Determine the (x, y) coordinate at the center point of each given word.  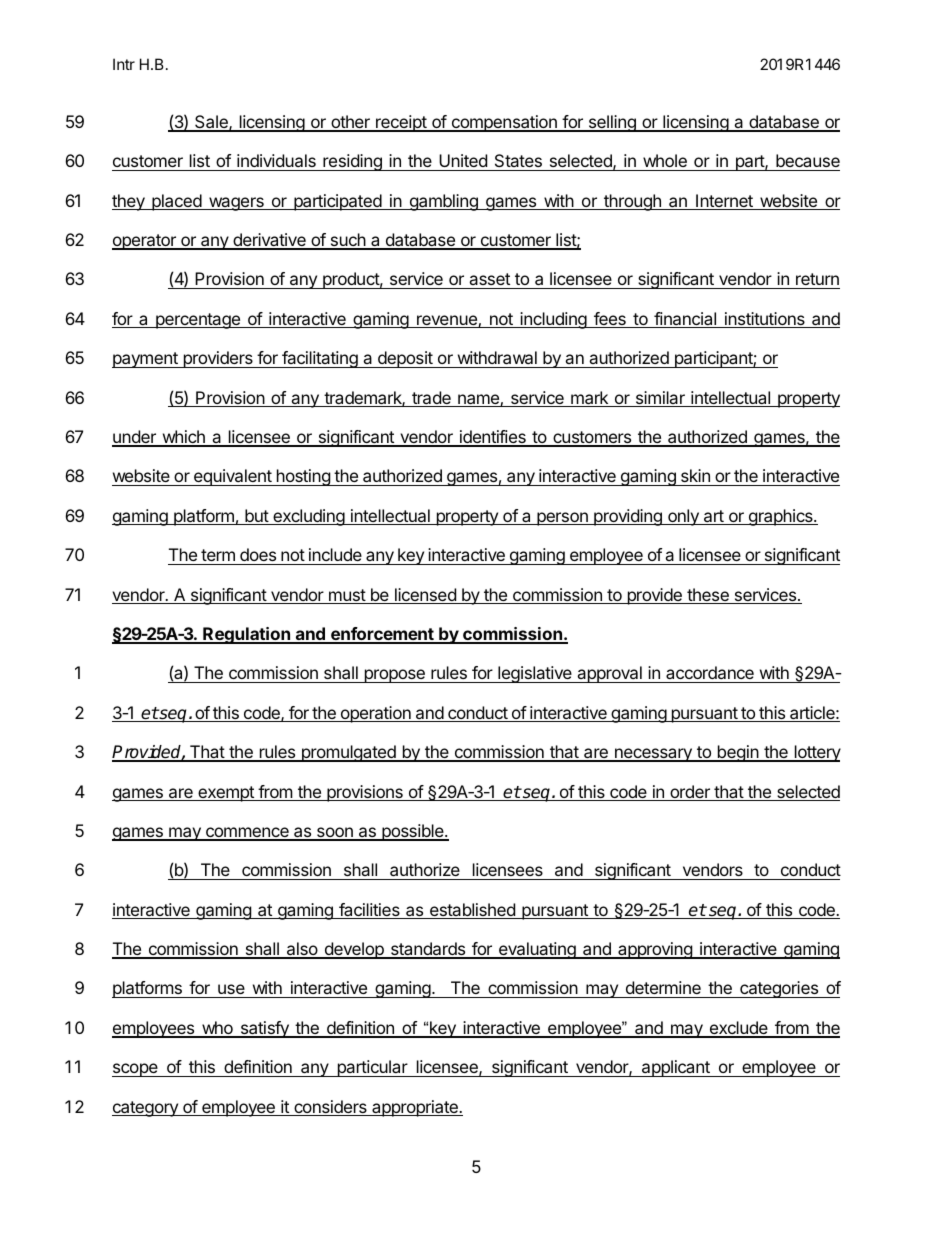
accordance (710, 672)
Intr (124, 64)
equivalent (232, 477)
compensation (504, 123)
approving (655, 950)
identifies (493, 438)
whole (665, 162)
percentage (198, 321)
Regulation (246, 635)
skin (695, 477)
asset (489, 281)
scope (136, 1070)
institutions (765, 320)
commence (247, 833)
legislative (535, 674)
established (472, 911)
